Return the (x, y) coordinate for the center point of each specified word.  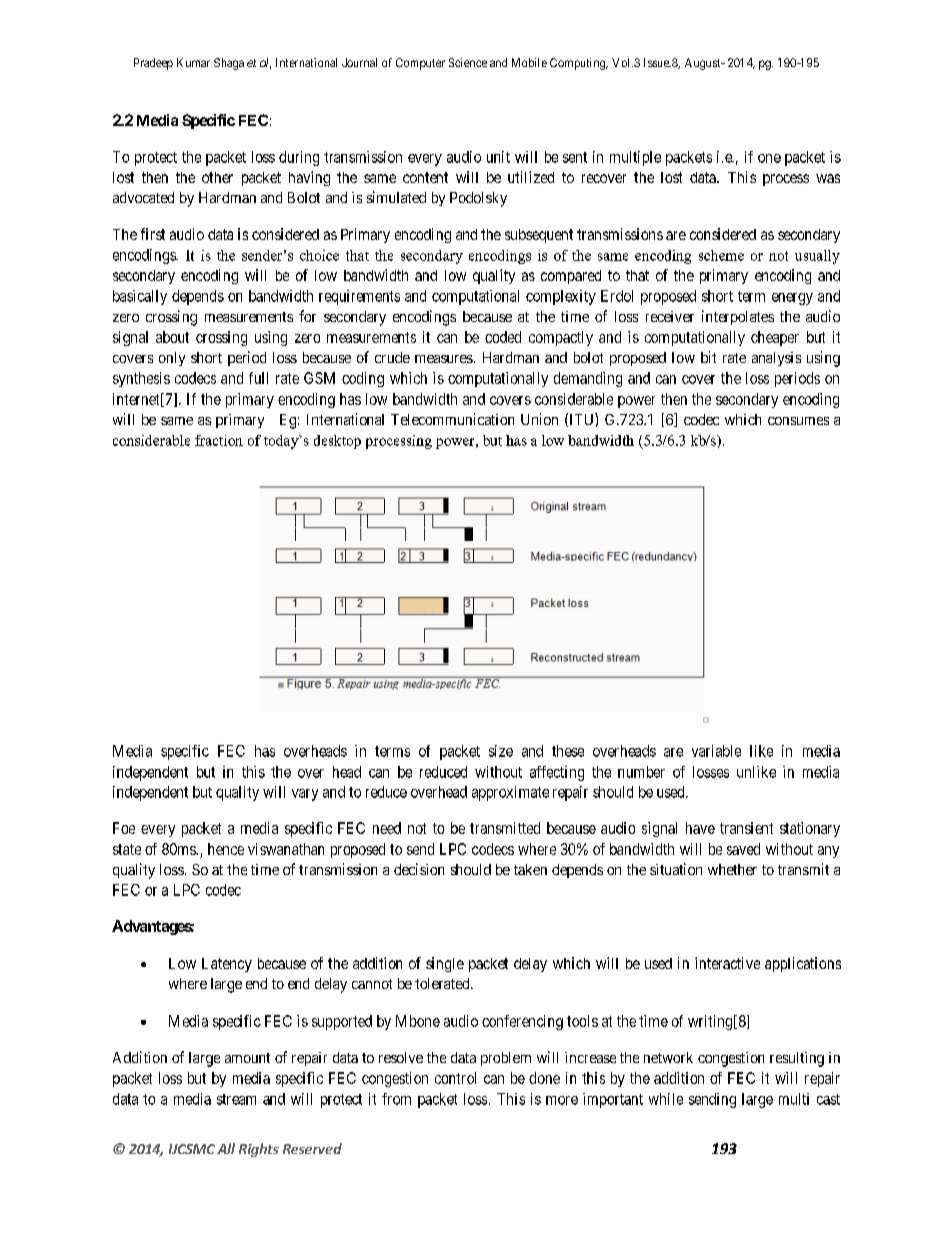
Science (468, 62)
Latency (227, 965)
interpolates (738, 317)
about (172, 337)
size (501, 751)
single (445, 964)
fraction (219, 440)
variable (716, 751)
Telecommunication (452, 419)
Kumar (193, 62)
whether (732, 869)
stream (236, 1099)
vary (305, 795)
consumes (798, 421)
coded (503, 337)
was (828, 178)
